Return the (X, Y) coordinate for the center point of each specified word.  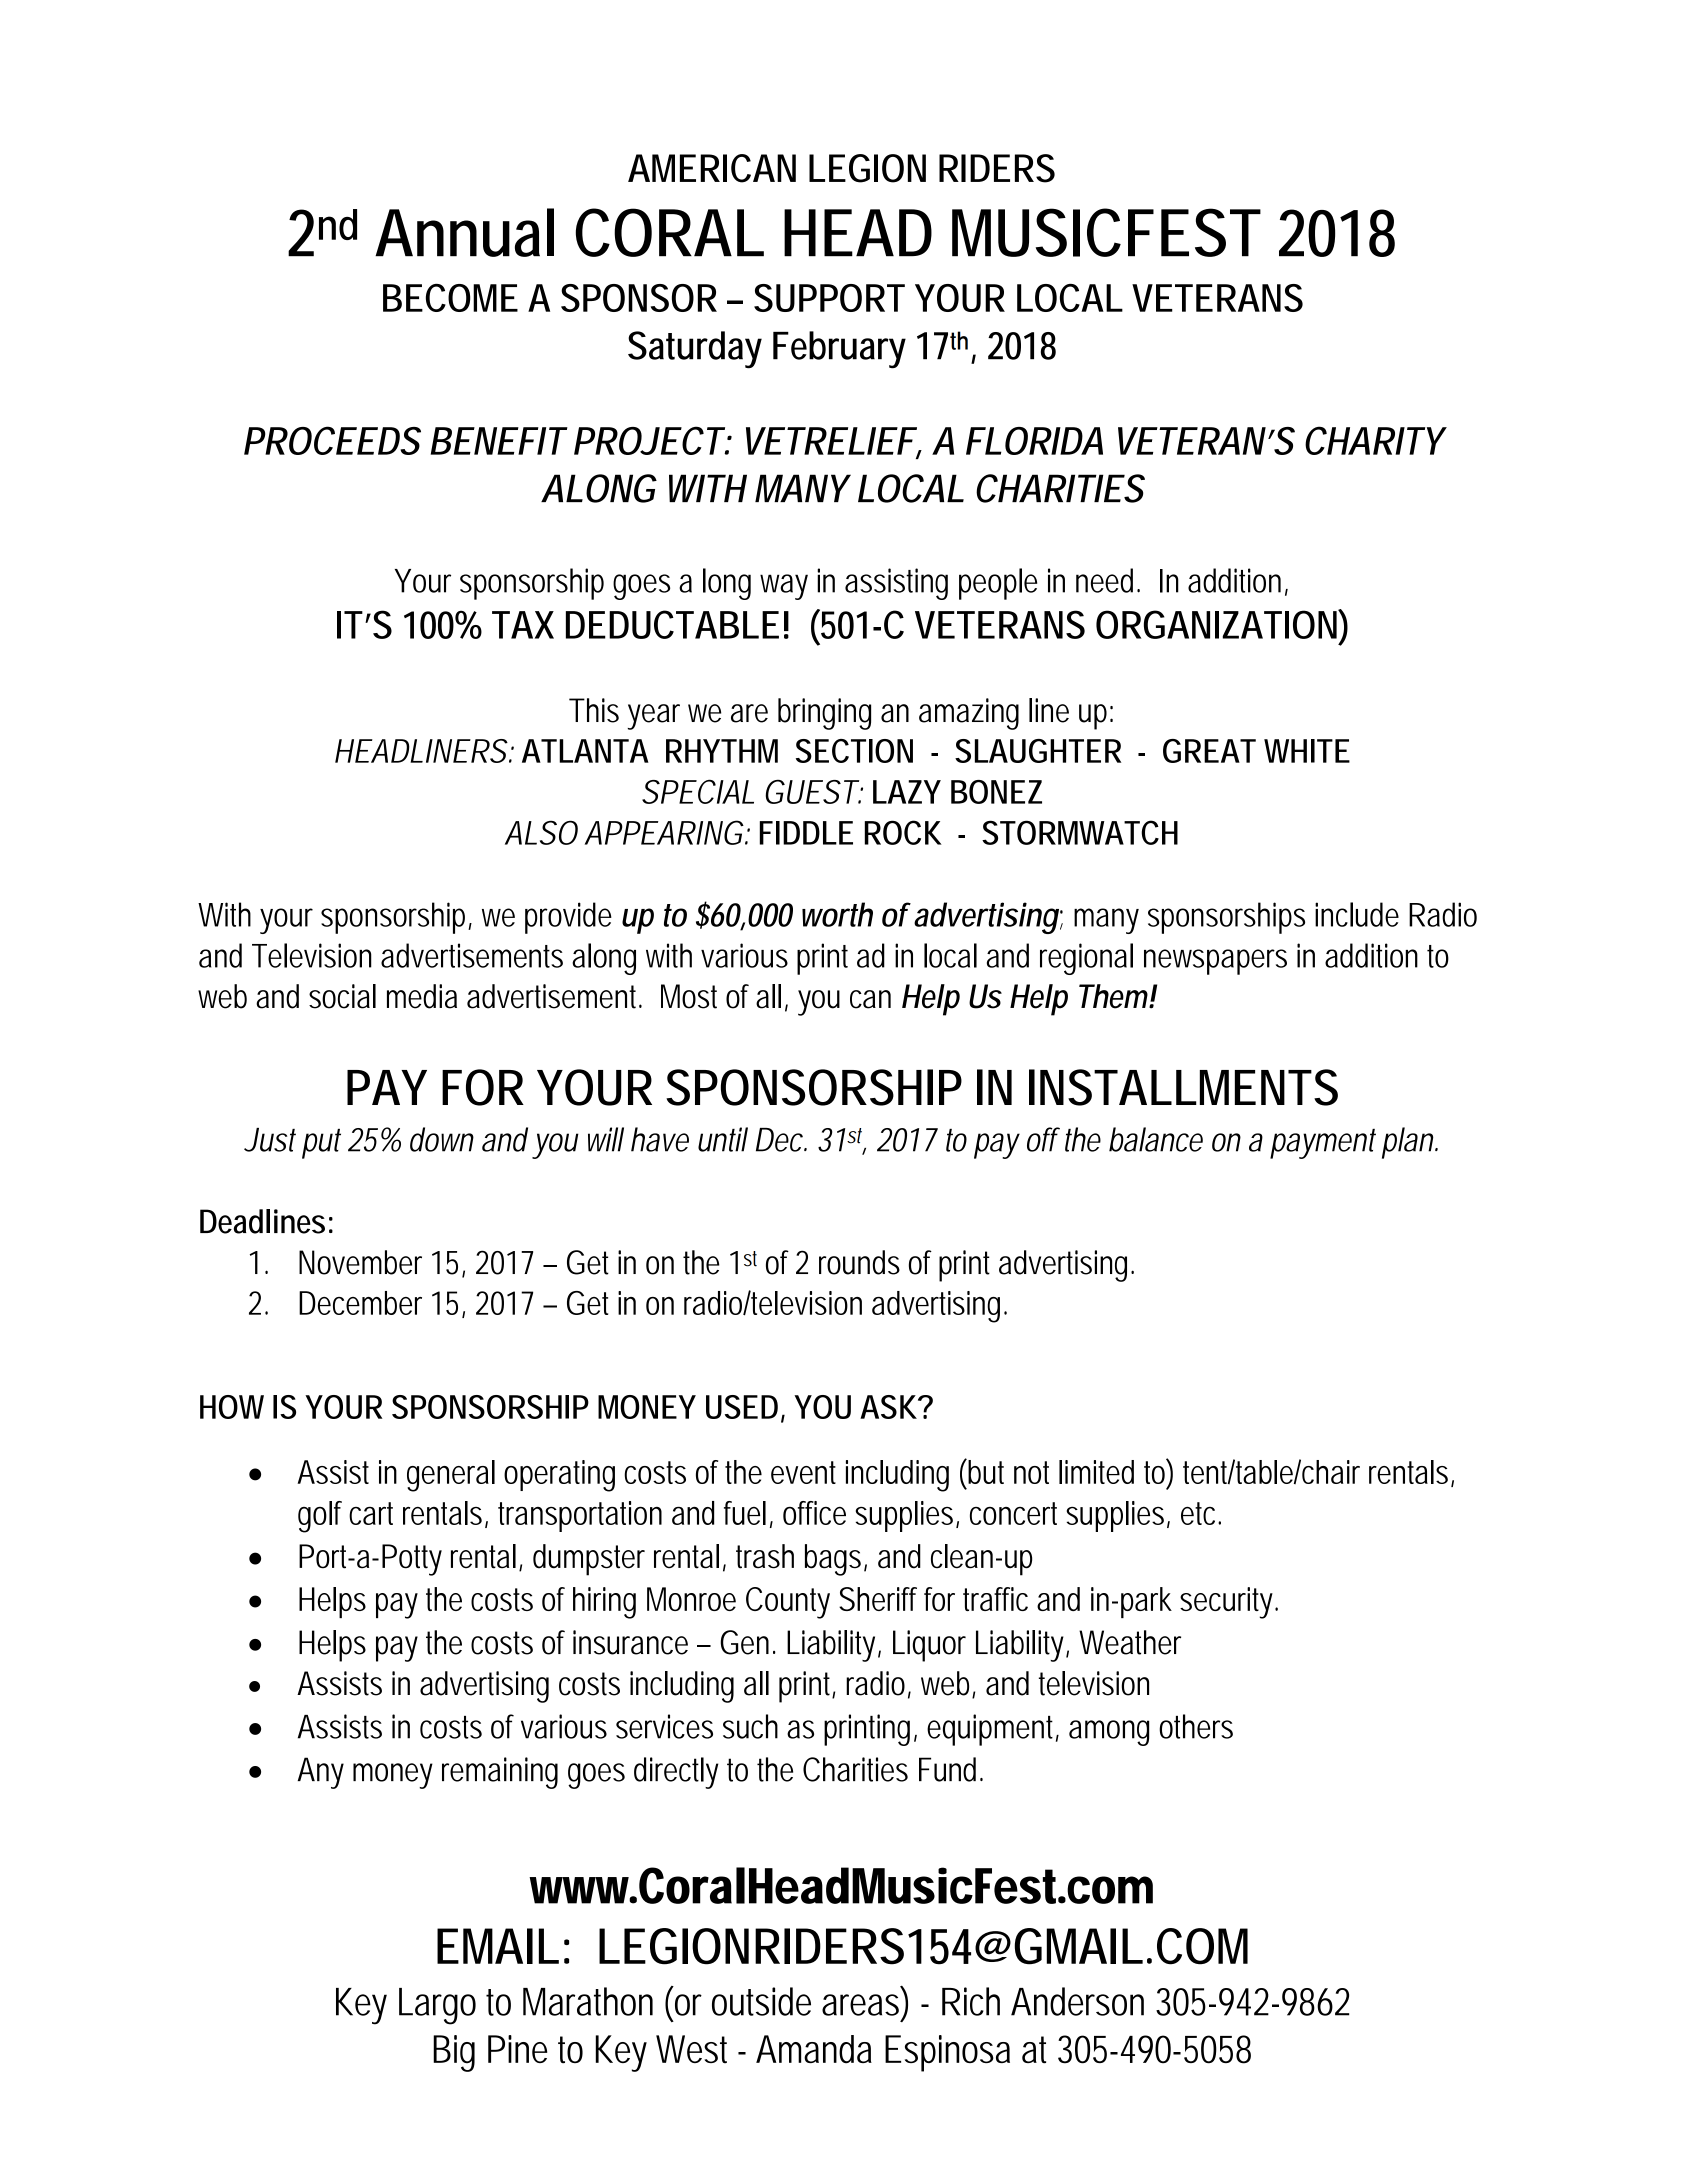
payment (1323, 1144)
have (660, 1139)
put (321, 1144)
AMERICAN (712, 168)
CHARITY (1375, 440)
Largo (437, 2006)
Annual (464, 232)
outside (761, 2001)
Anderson (1077, 2001)
